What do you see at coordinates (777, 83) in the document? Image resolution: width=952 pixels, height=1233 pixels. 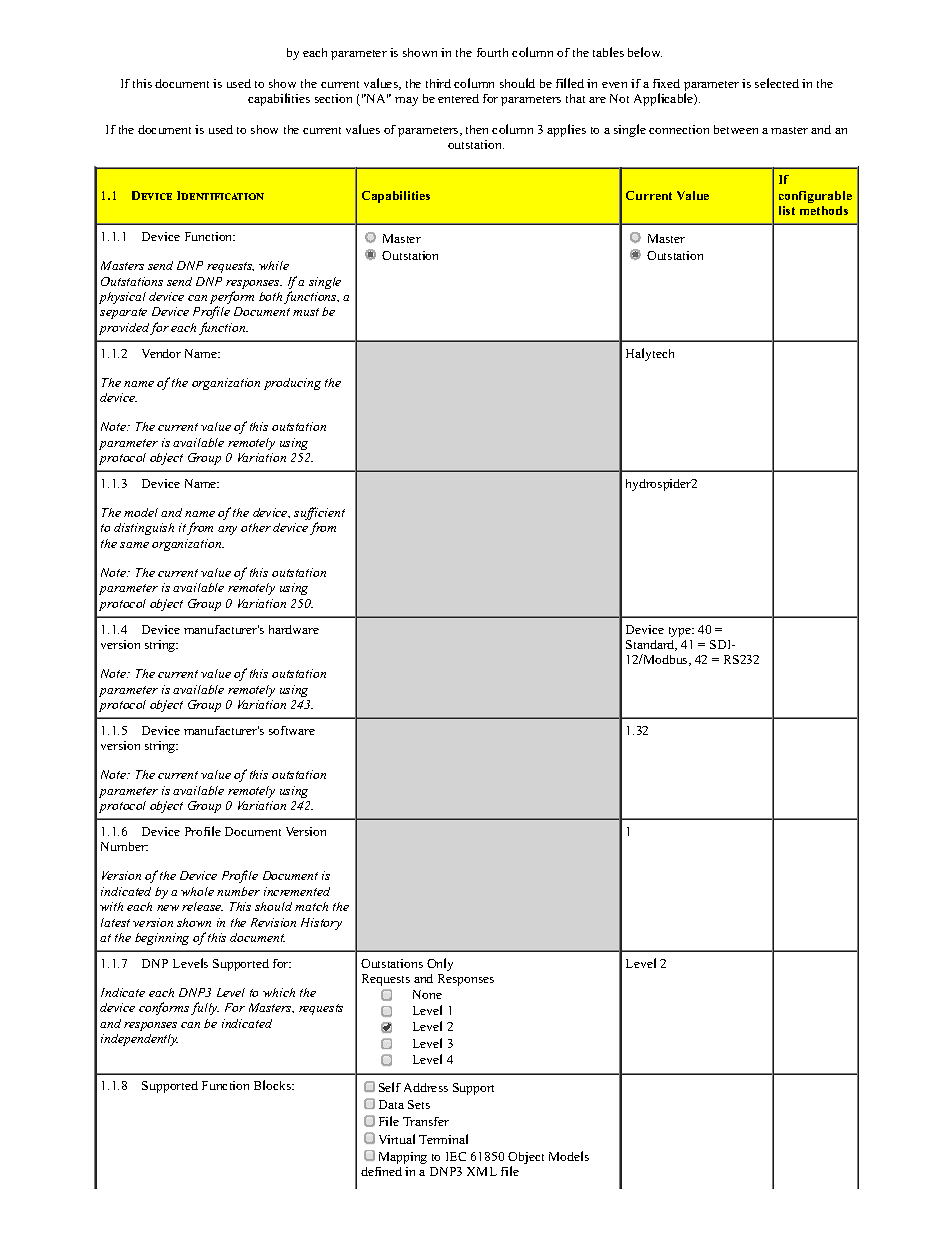 I see `selected` at bounding box center [777, 83].
